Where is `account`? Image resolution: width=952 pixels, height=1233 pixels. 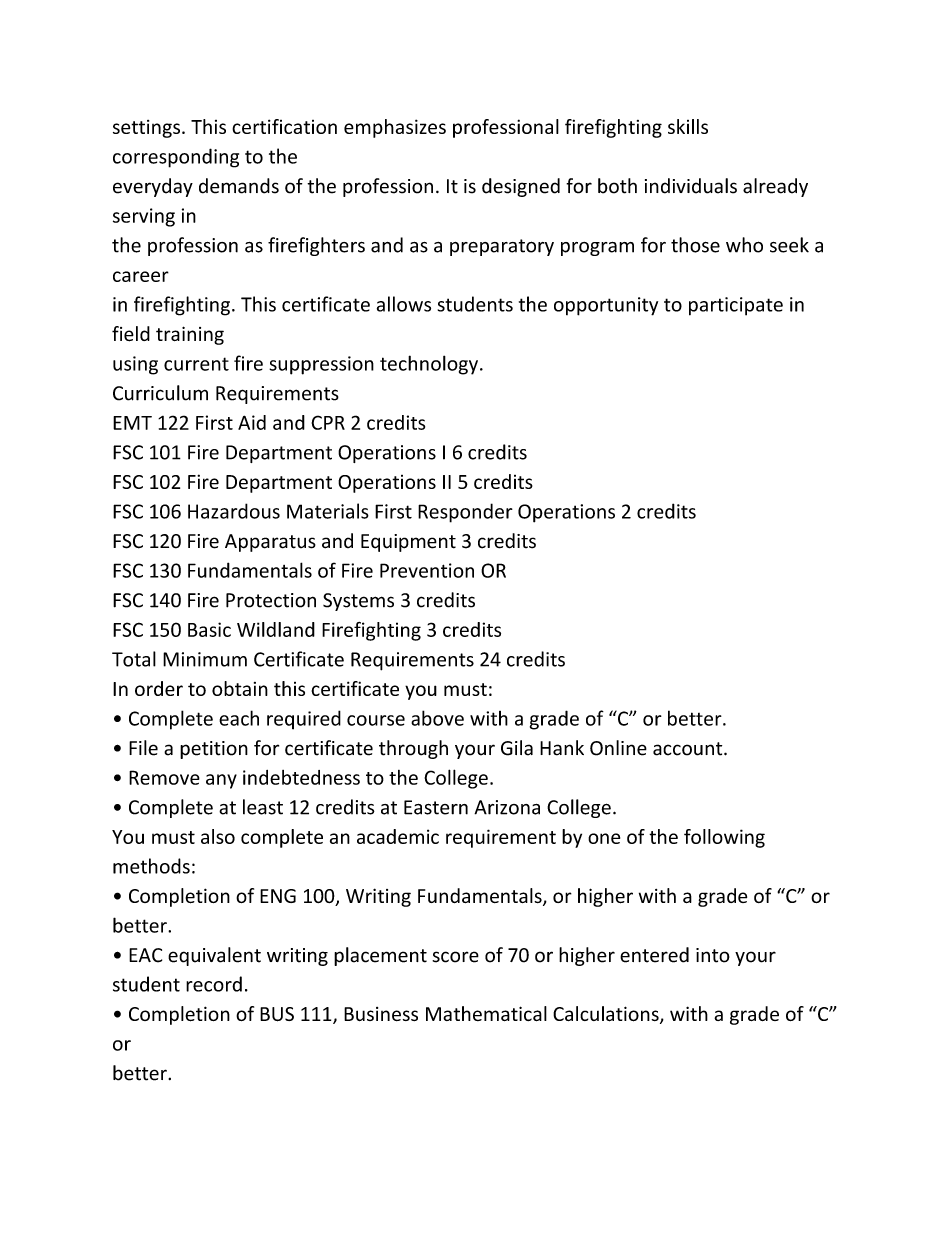 account is located at coordinates (689, 749).
